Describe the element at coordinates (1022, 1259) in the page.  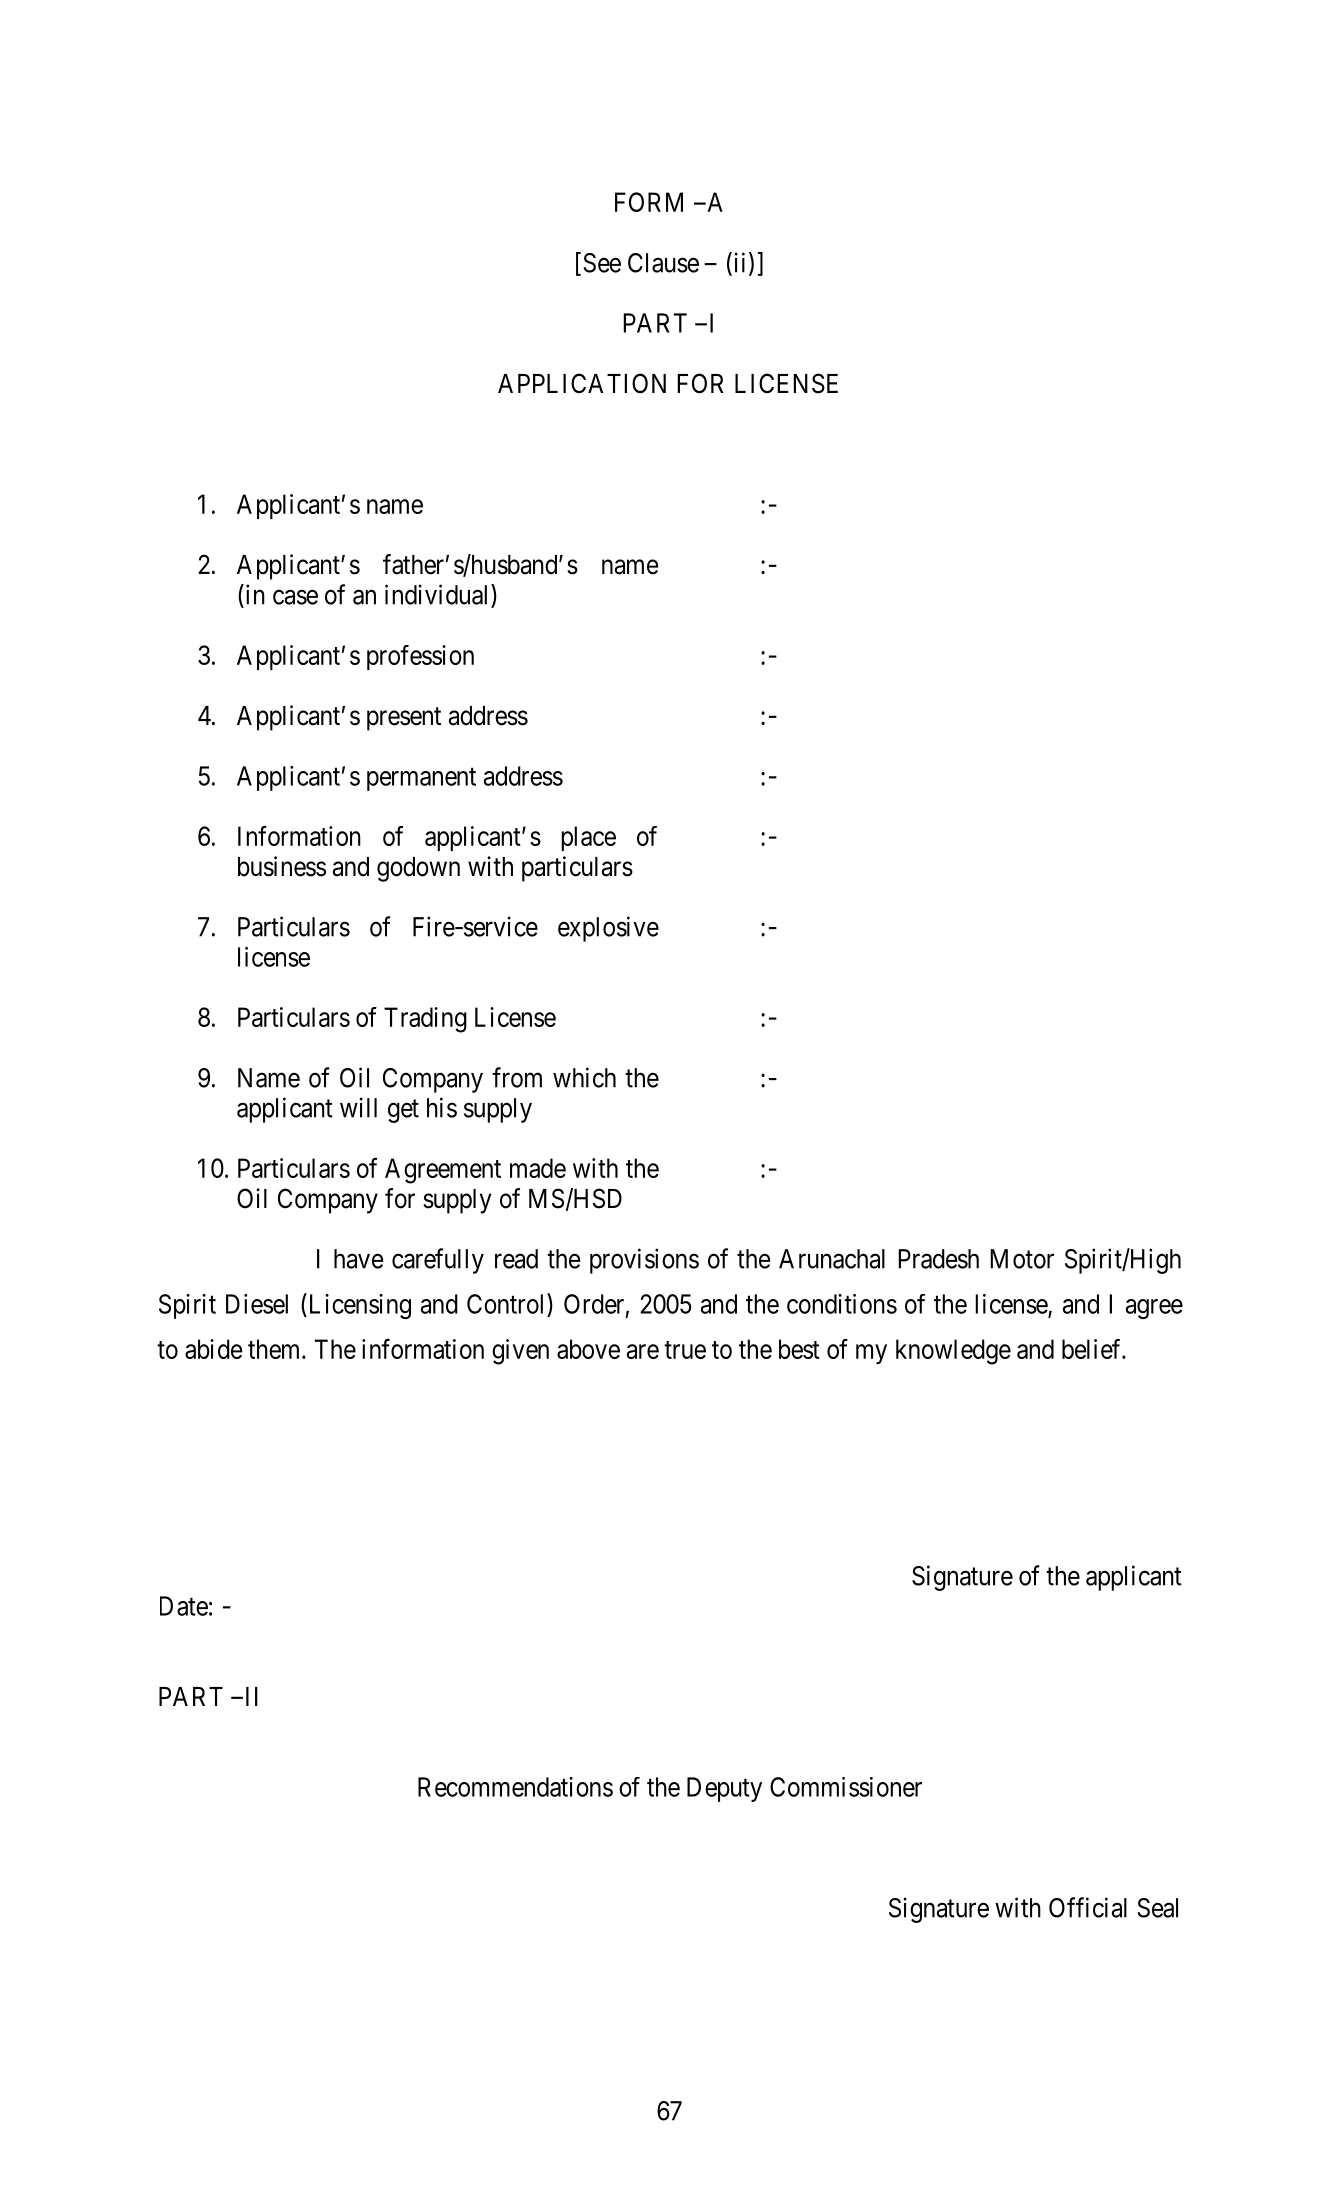
I see `Motor` at that location.
